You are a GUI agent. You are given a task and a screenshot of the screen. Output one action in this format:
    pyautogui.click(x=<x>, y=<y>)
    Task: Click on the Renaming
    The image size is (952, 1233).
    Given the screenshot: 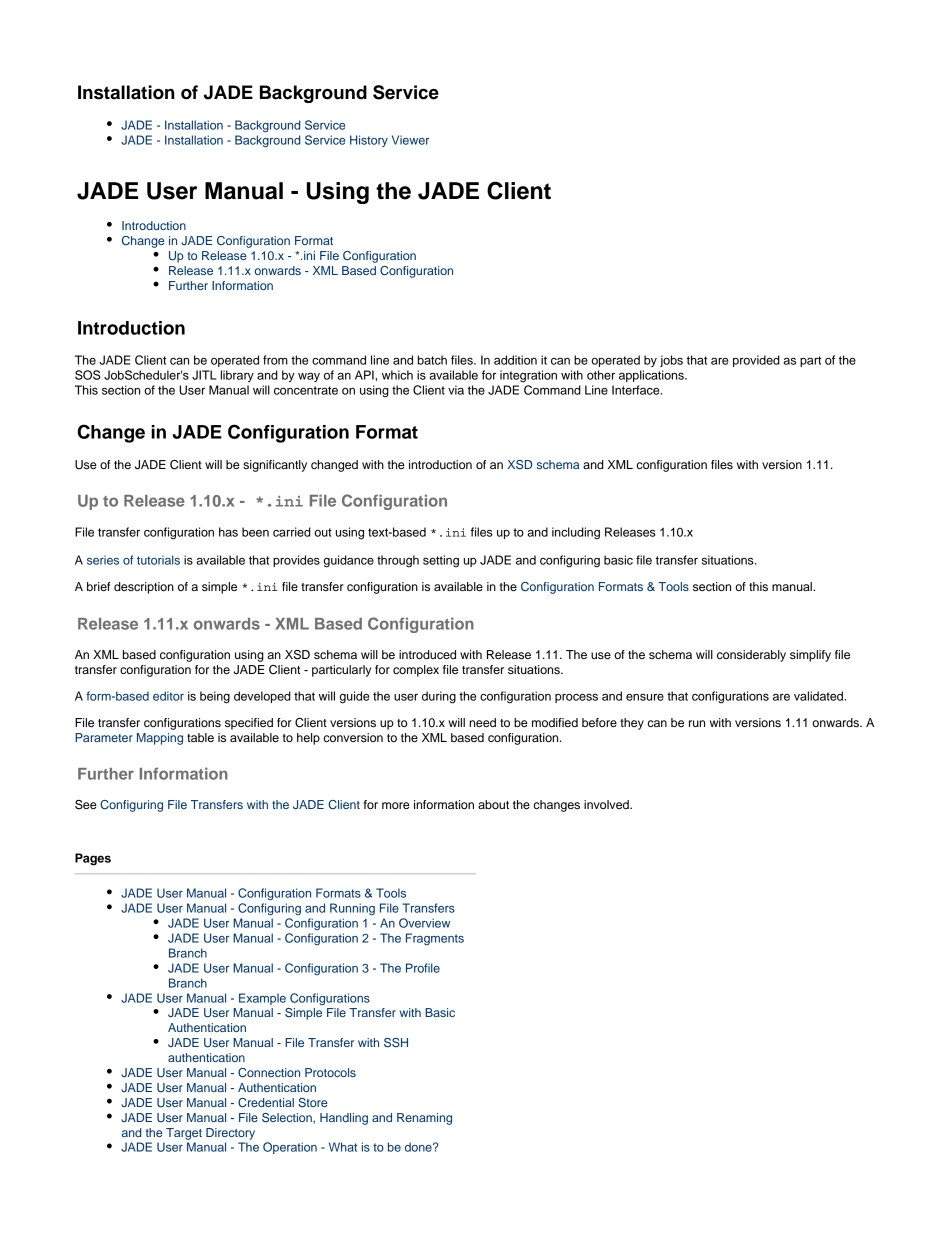 What is the action you would take?
    pyautogui.click(x=424, y=1119)
